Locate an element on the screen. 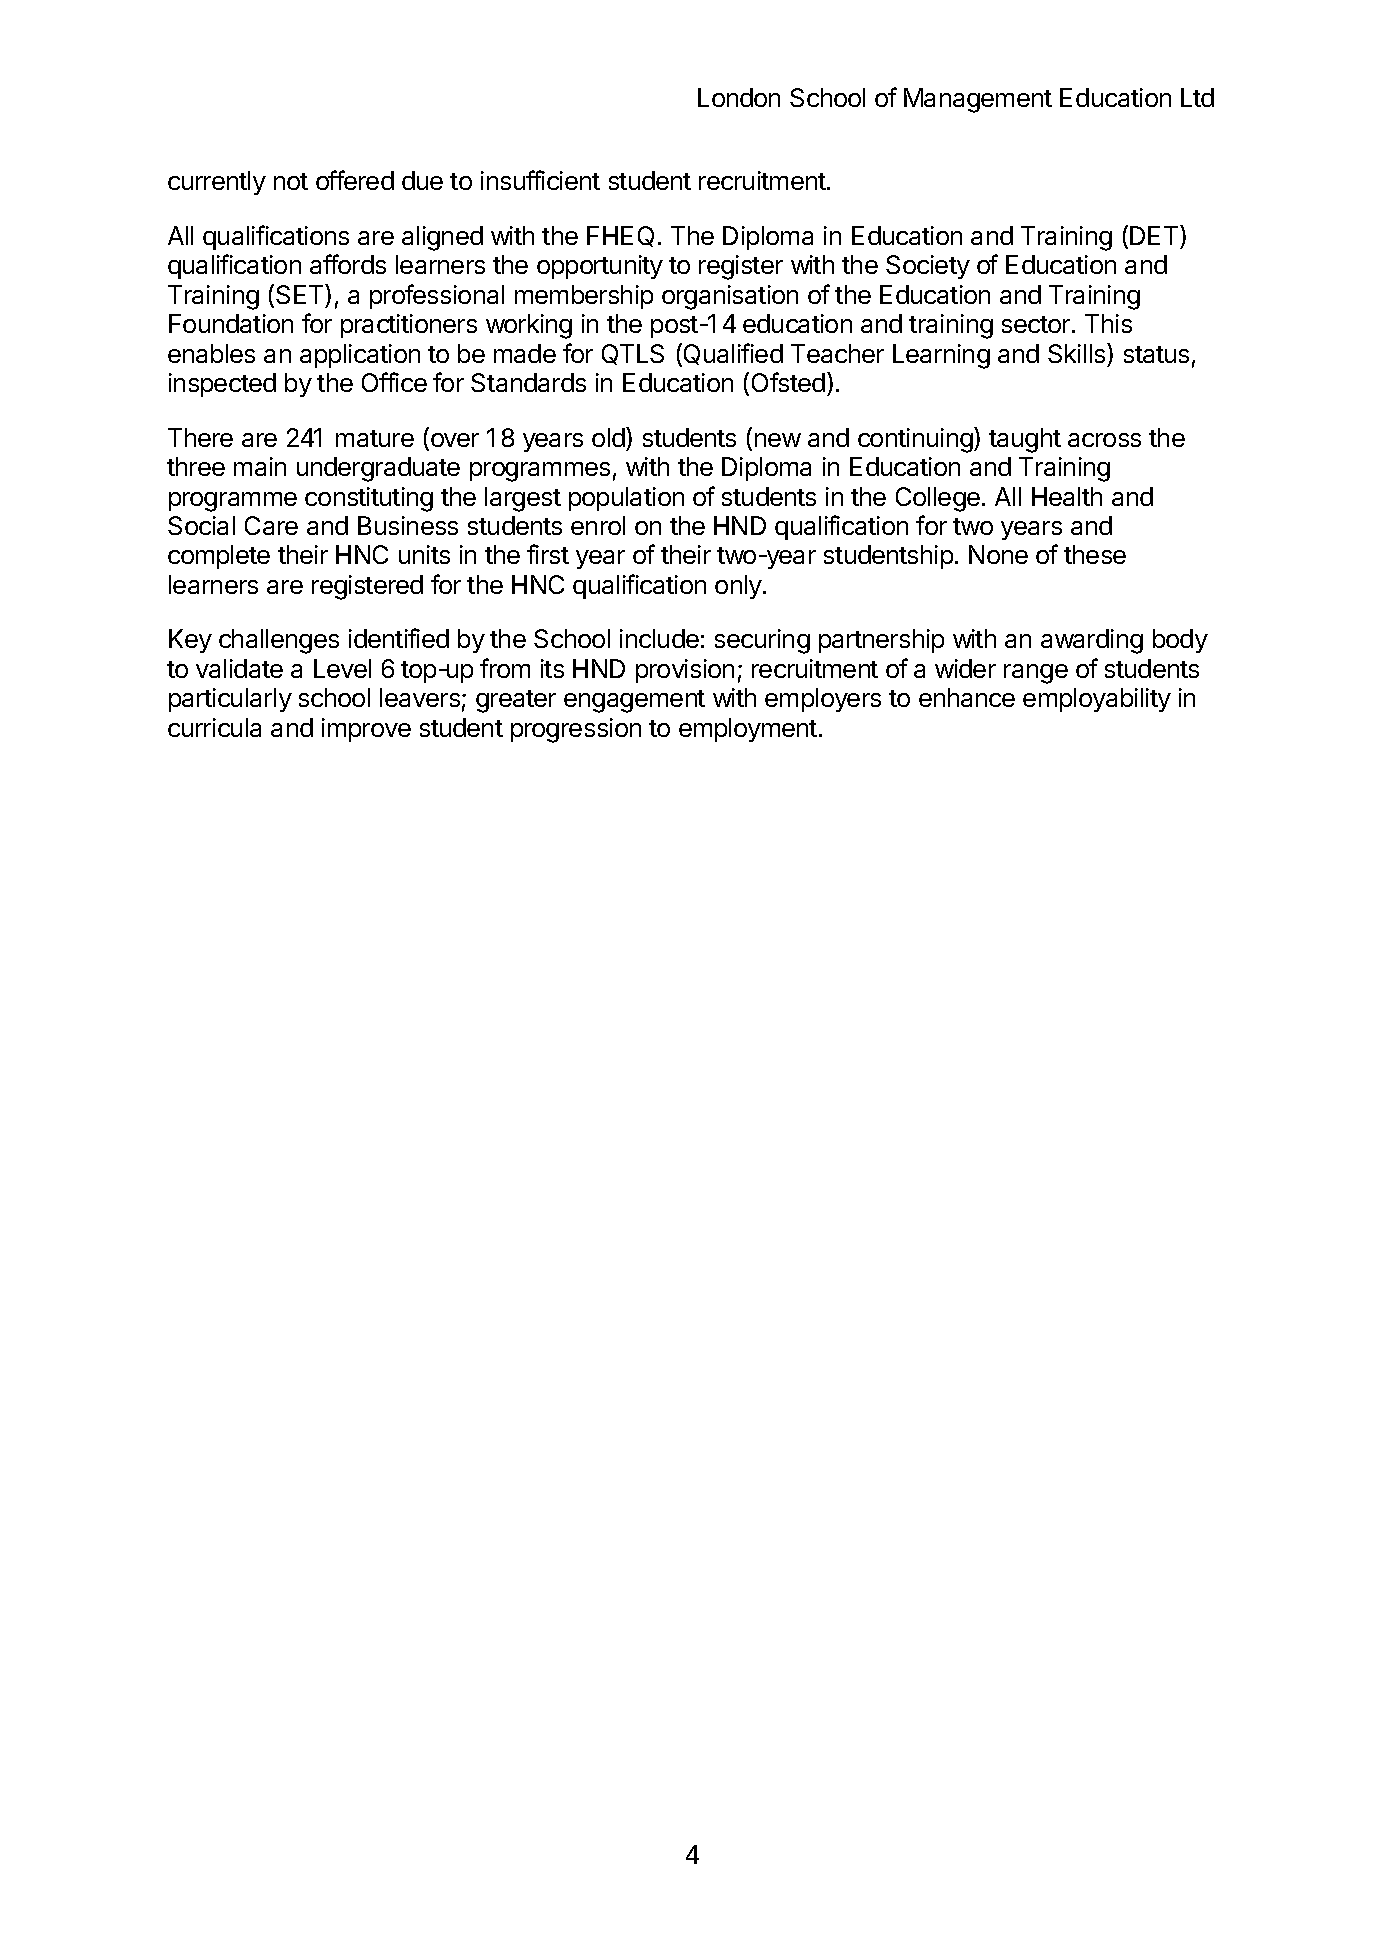 Image resolution: width=1382 pixels, height=1954 pixels. only is located at coordinates (739, 587).
